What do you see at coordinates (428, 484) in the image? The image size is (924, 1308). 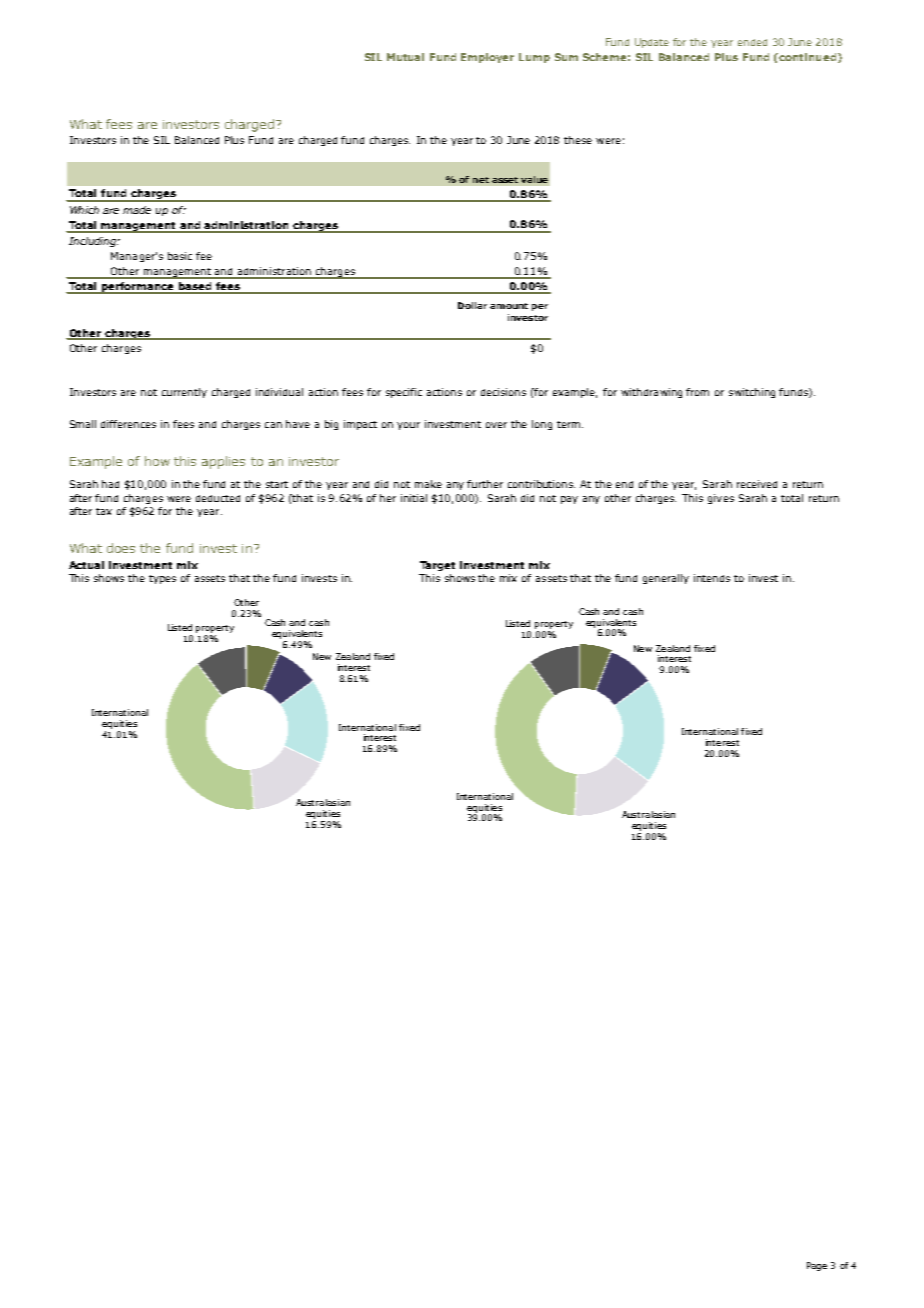 I see `make` at bounding box center [428, 484].
